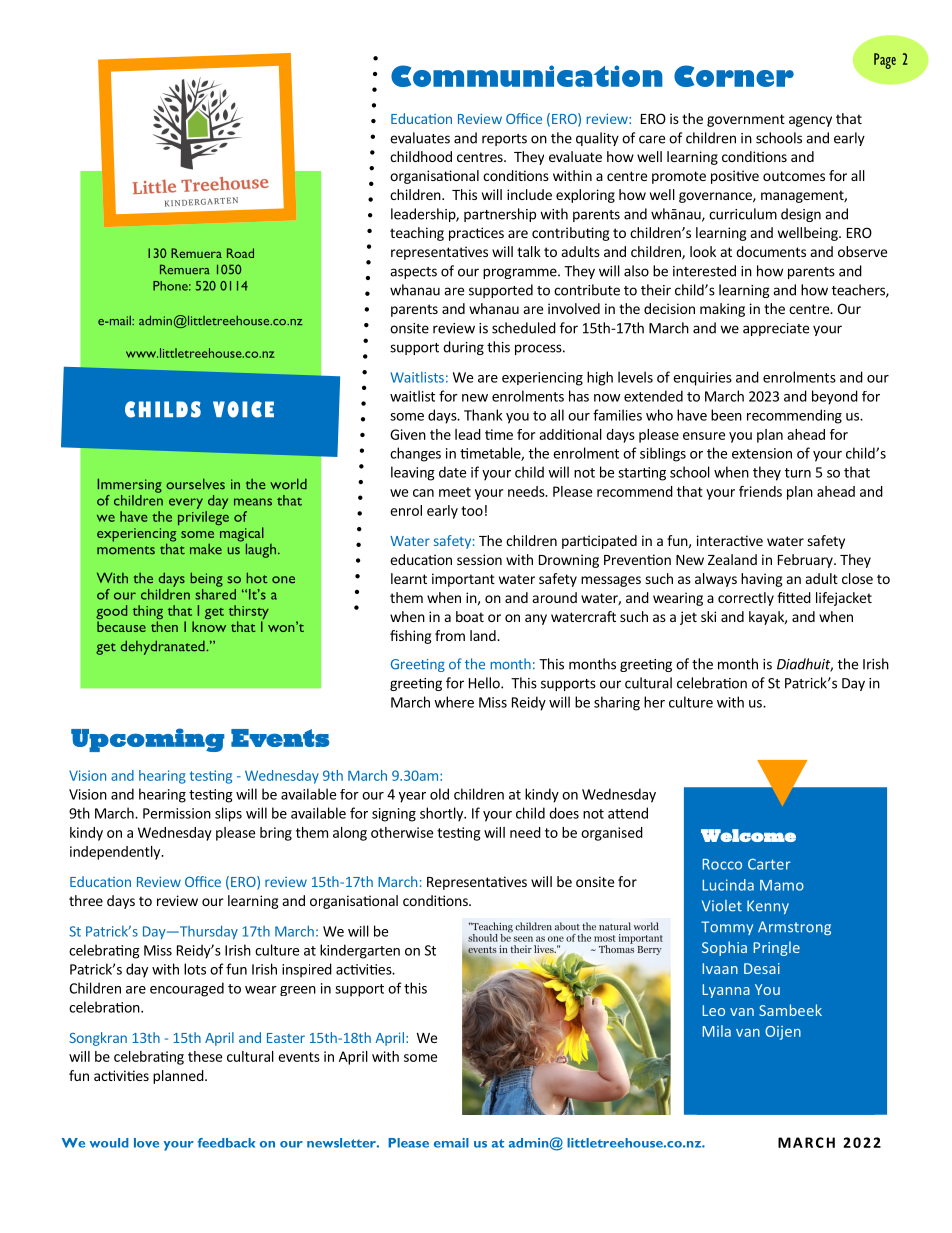 Image resolution: width=952 pixels, height=1233 pixels. I want to click on shared, so click(215, 593).
